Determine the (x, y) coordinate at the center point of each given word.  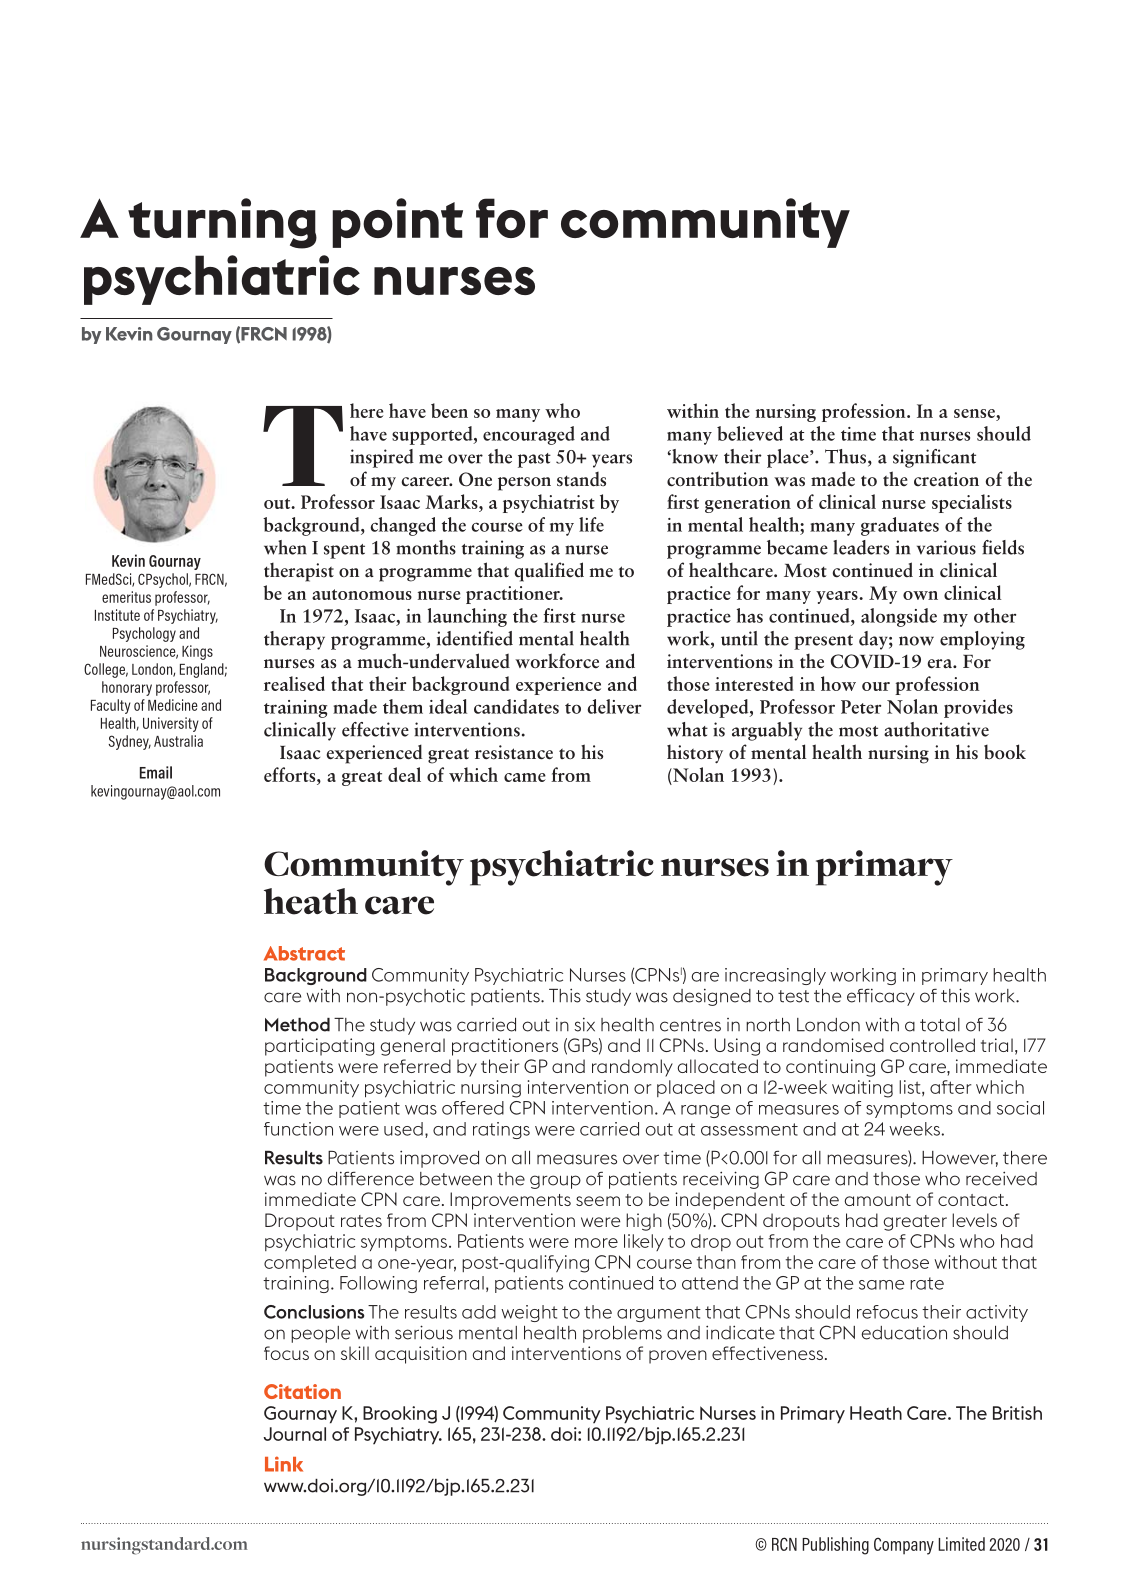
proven (678, 1357)
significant (934, 458)
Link (284, 1464)
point (397, 223)
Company (904, 1546)
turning (222, 223)
